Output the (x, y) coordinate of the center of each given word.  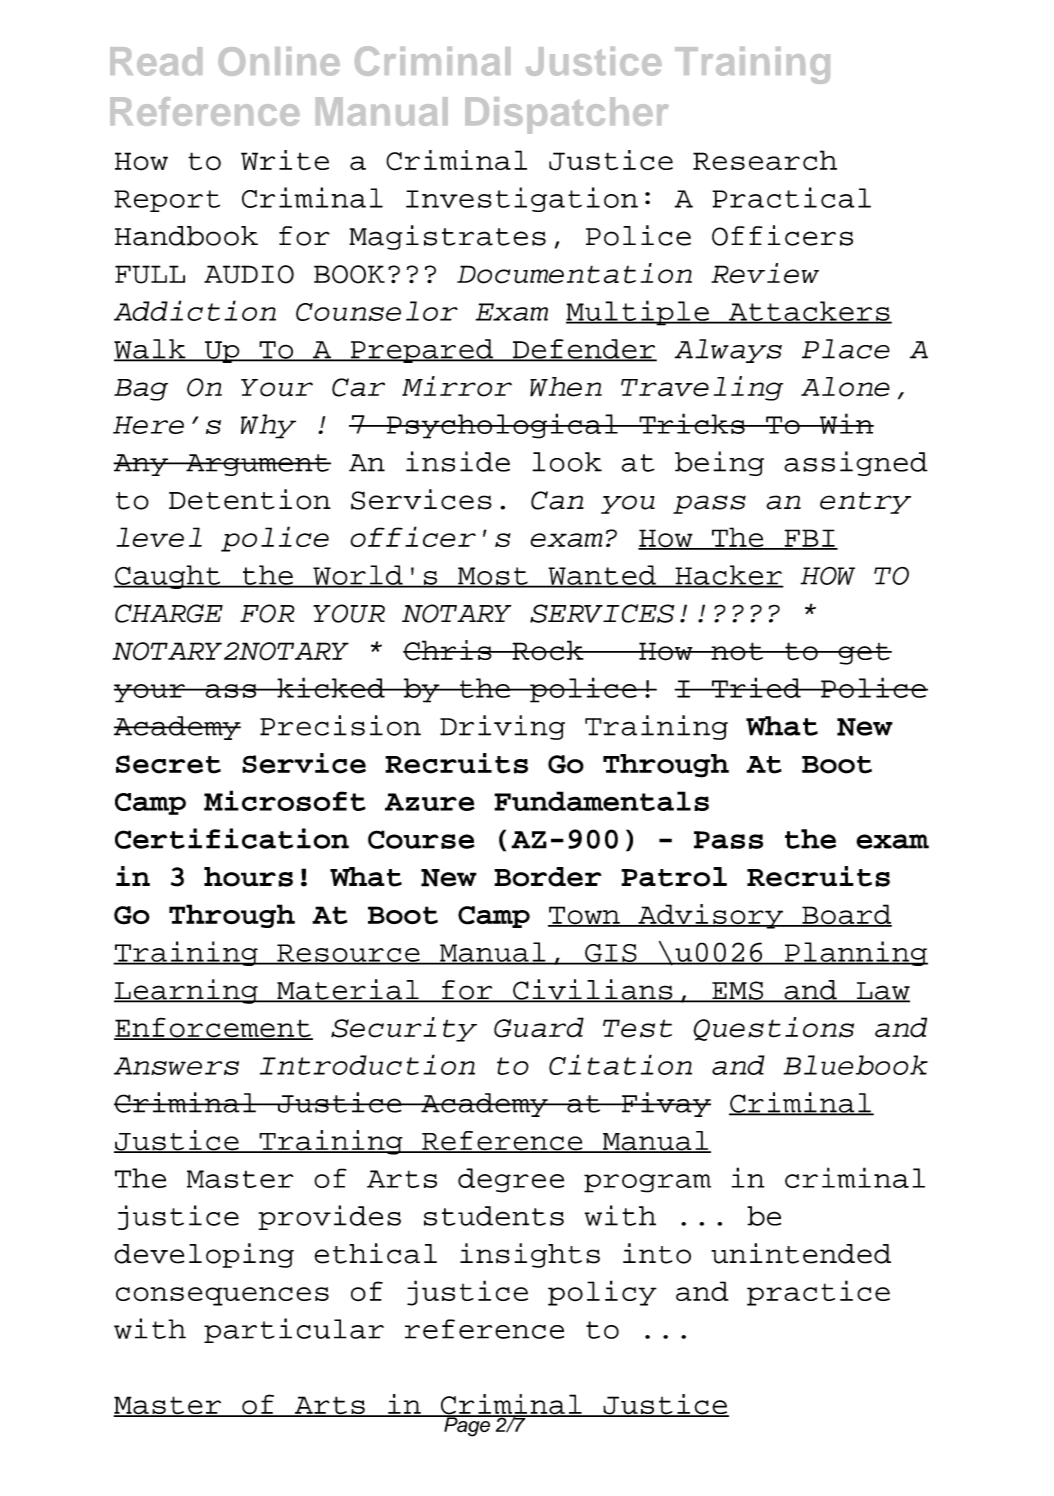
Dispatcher (567, 115)
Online (279, 61)
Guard (539, 1027)
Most (493, 577)
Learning (187, 991)
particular (294, 1330)
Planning (855, 953)
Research (765, 160)
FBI (809, 539)
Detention (250, 499)
